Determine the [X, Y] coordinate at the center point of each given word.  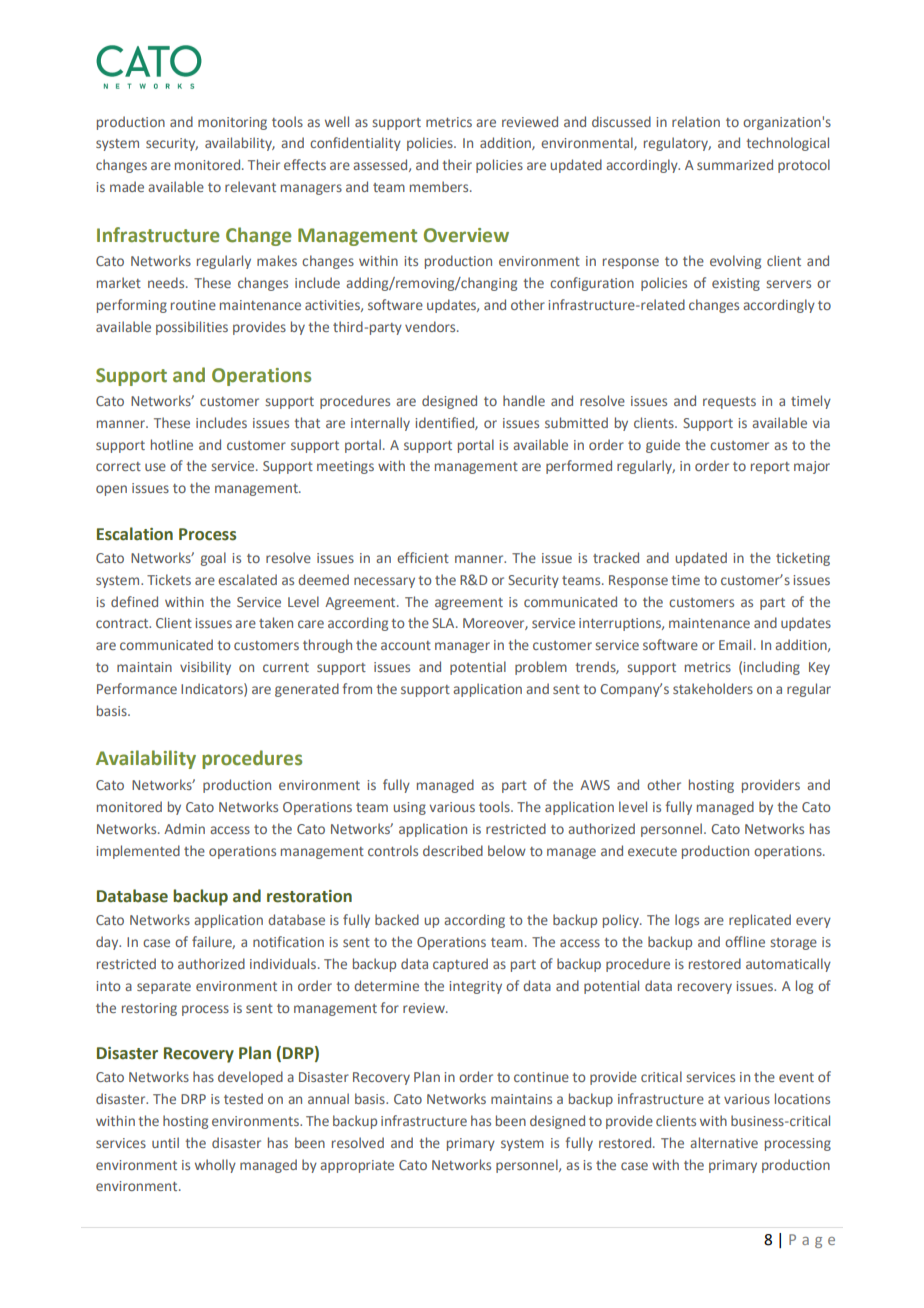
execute [652, 851]
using [410, 808]
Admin [184, 828]
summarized [735, 164]
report [770, 468]
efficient [423, 557]
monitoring [232, 123]
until [165, 1142]
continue [541, 1077]
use [155, 467]
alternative [724, 1142]
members [440, 186]
